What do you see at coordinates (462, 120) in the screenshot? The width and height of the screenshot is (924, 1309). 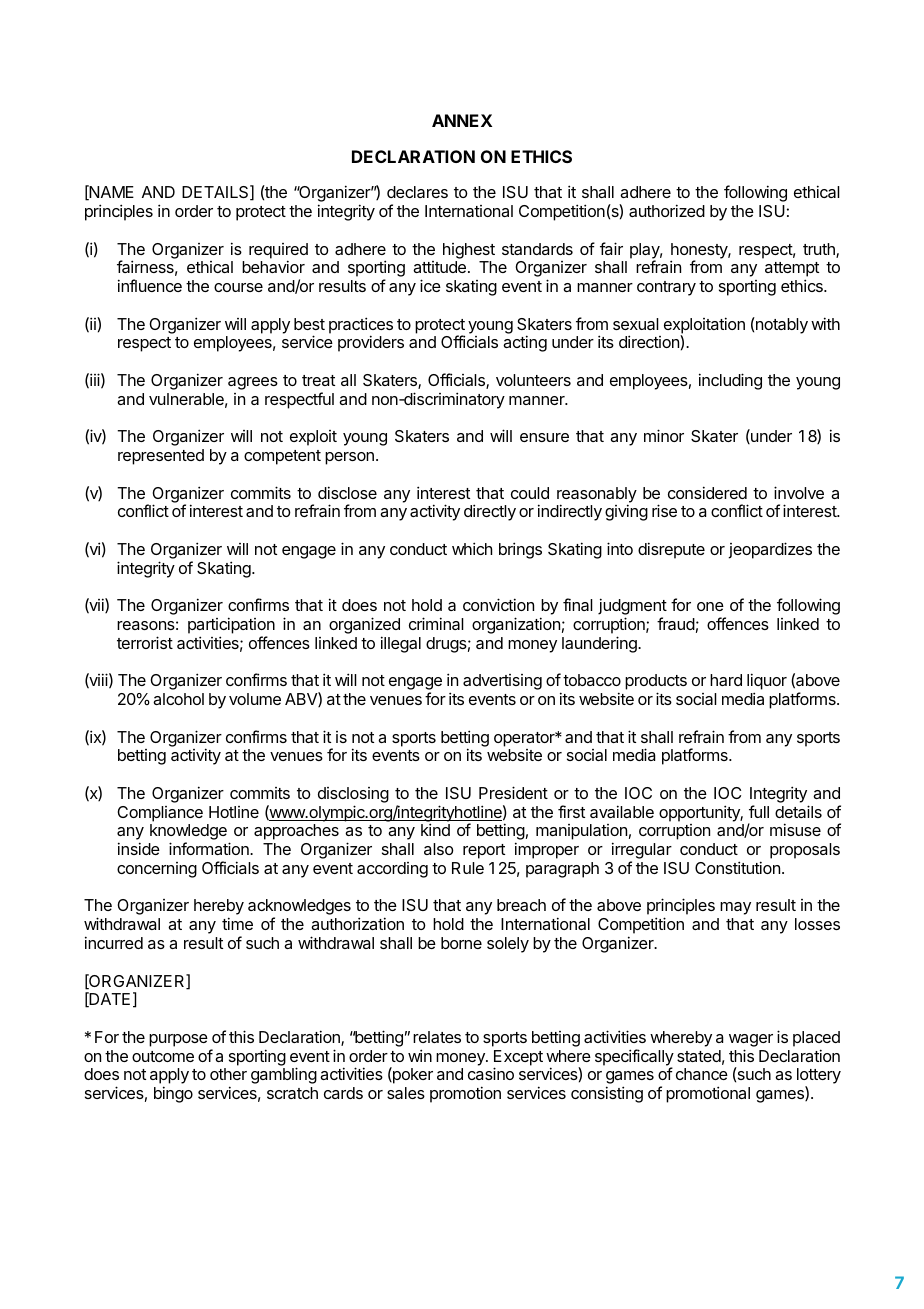 I see `ANNEX` at bounding box center [462, 120].
